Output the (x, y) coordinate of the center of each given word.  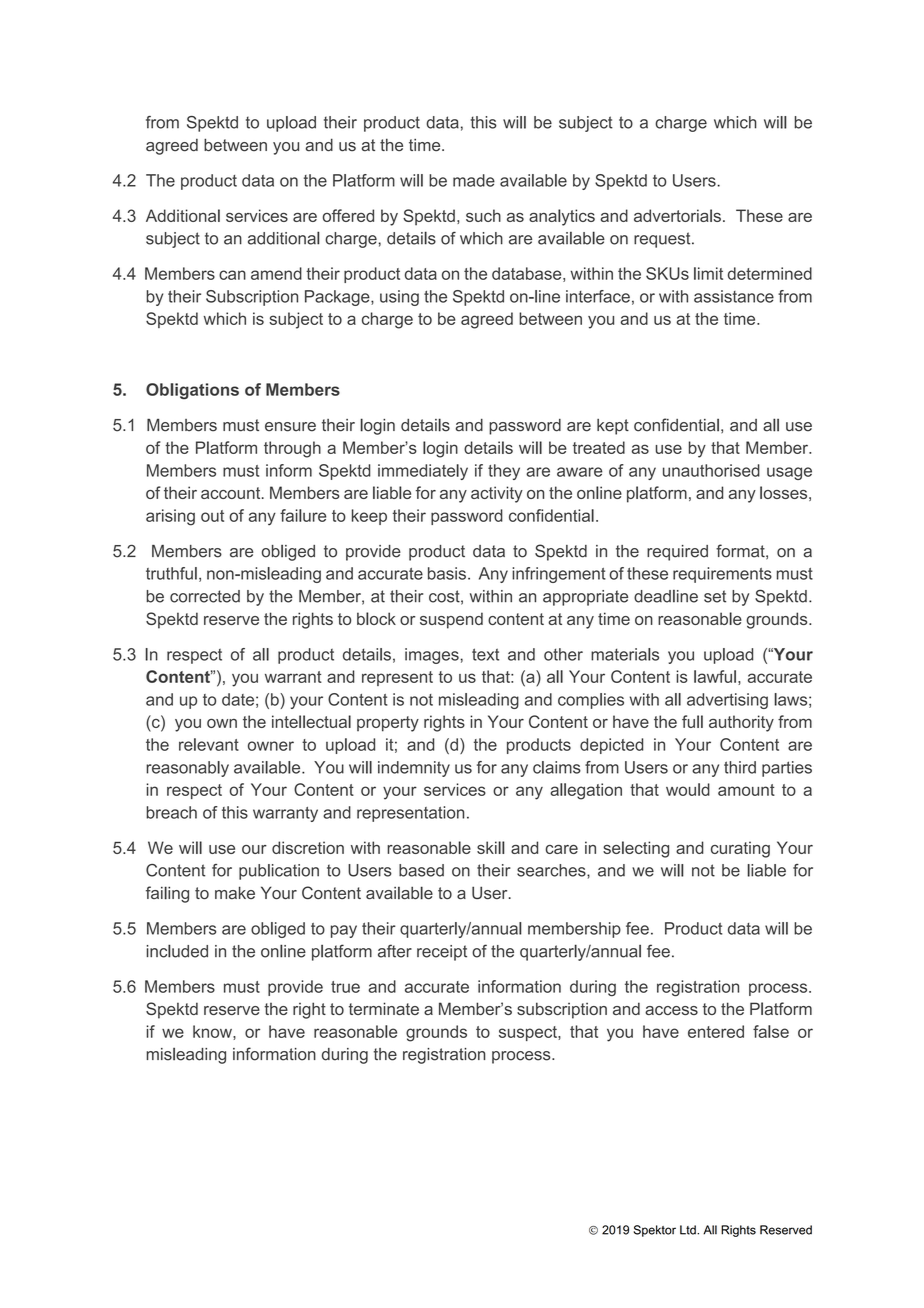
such (483, 215)
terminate (384, 1008)
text (485, 654)
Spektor (654, 1231)
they (504, 472)
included (177, 951)
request (663, 240)
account (232, 493)
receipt (442, 953)
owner (271, 746)
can (232, 275)
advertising (727, 701)
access (671, 1010)
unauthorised (711, 470)
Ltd (689, 1230)
